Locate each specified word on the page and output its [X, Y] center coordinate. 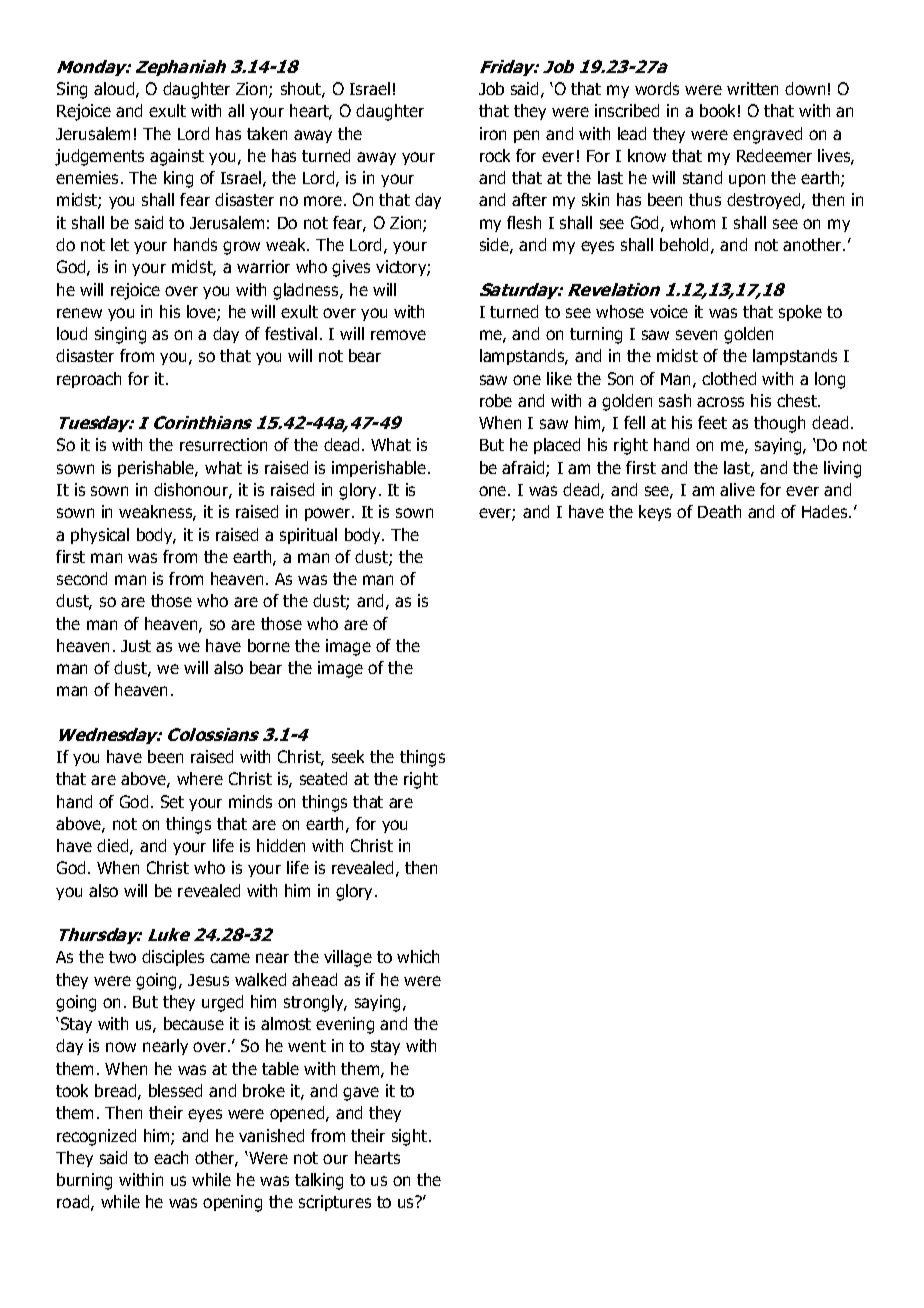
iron [493, 133]
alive [737, 489]
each [171, 1157]
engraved [767, 135]
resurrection [223, 444]
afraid [524, 469]
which [418, 956]
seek [348, 756]
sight [411, 1137]
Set [172, 801]
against [177, 157]
